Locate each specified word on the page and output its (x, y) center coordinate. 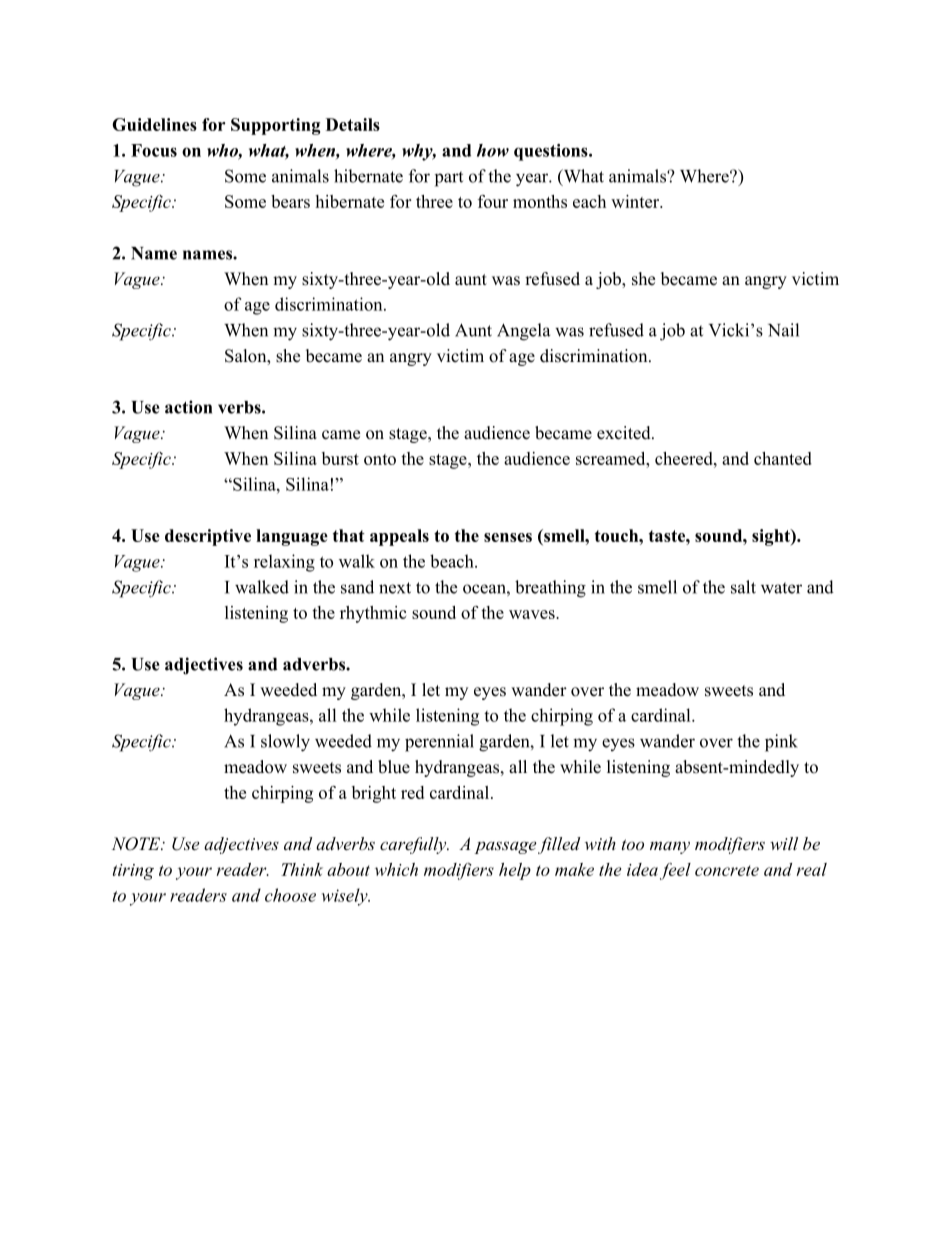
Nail (783, 330)
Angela (523, 332)
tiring (133, 872)
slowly (285, 743)
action (188, 407)
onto (380, 459)
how (493, 150)
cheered (685, 458)
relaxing (284, 563)
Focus (154, 150)
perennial (439, 743)
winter (636, 201)
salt (743, 587)
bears (290, 201)
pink (781, 743)
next (395, 588)
